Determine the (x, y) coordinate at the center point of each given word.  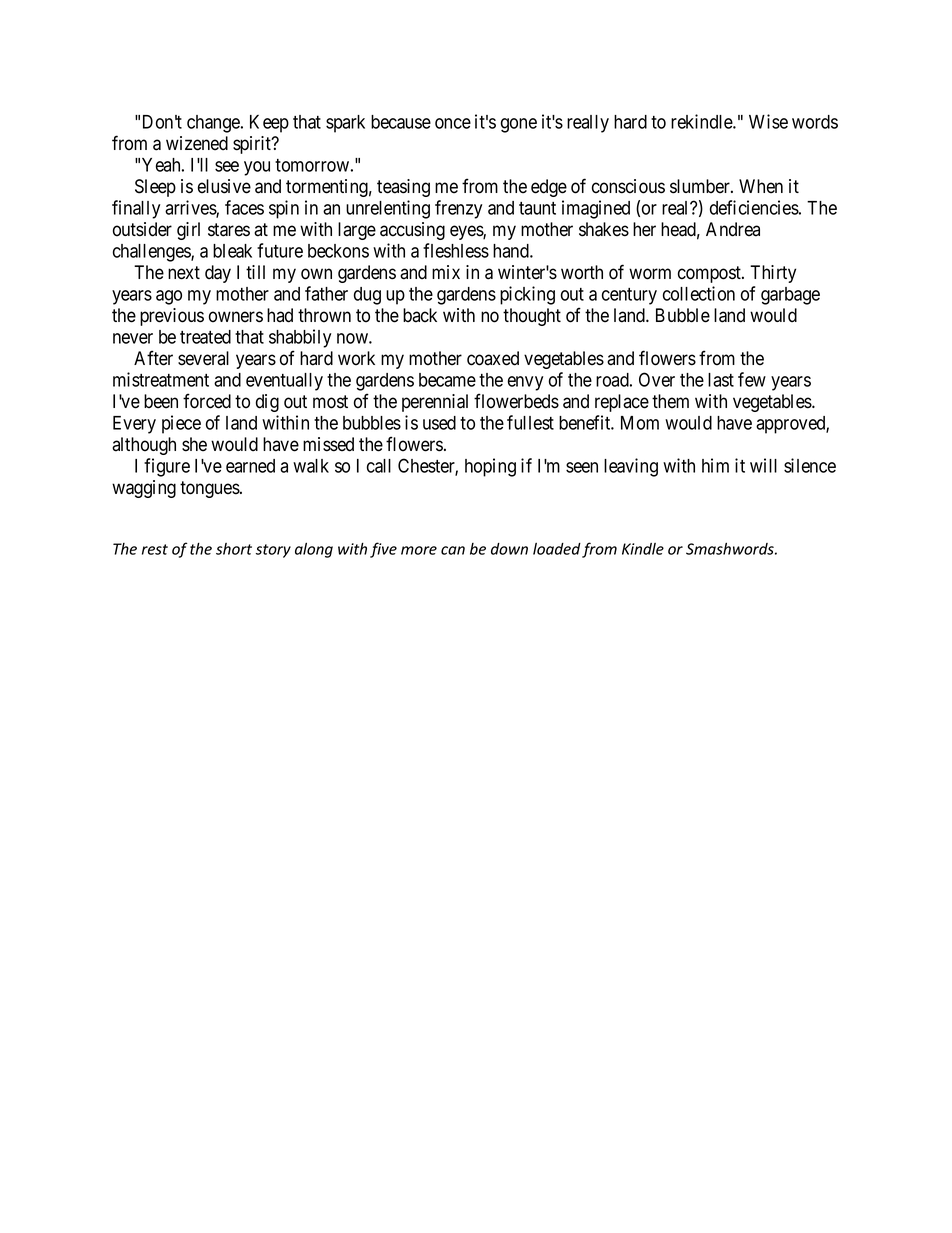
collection (699, 293)
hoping (490, 467)
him (715, 465)
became (447, 380)
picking (527, 295)
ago (169, 297)
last (721, 380)
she (194, 444)
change (214, 124)
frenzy (458, 209)
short (234, 549)
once (453, 123)
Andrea (733, 229)
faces (244, 207)
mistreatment (161, 379)
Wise (768, 121)
